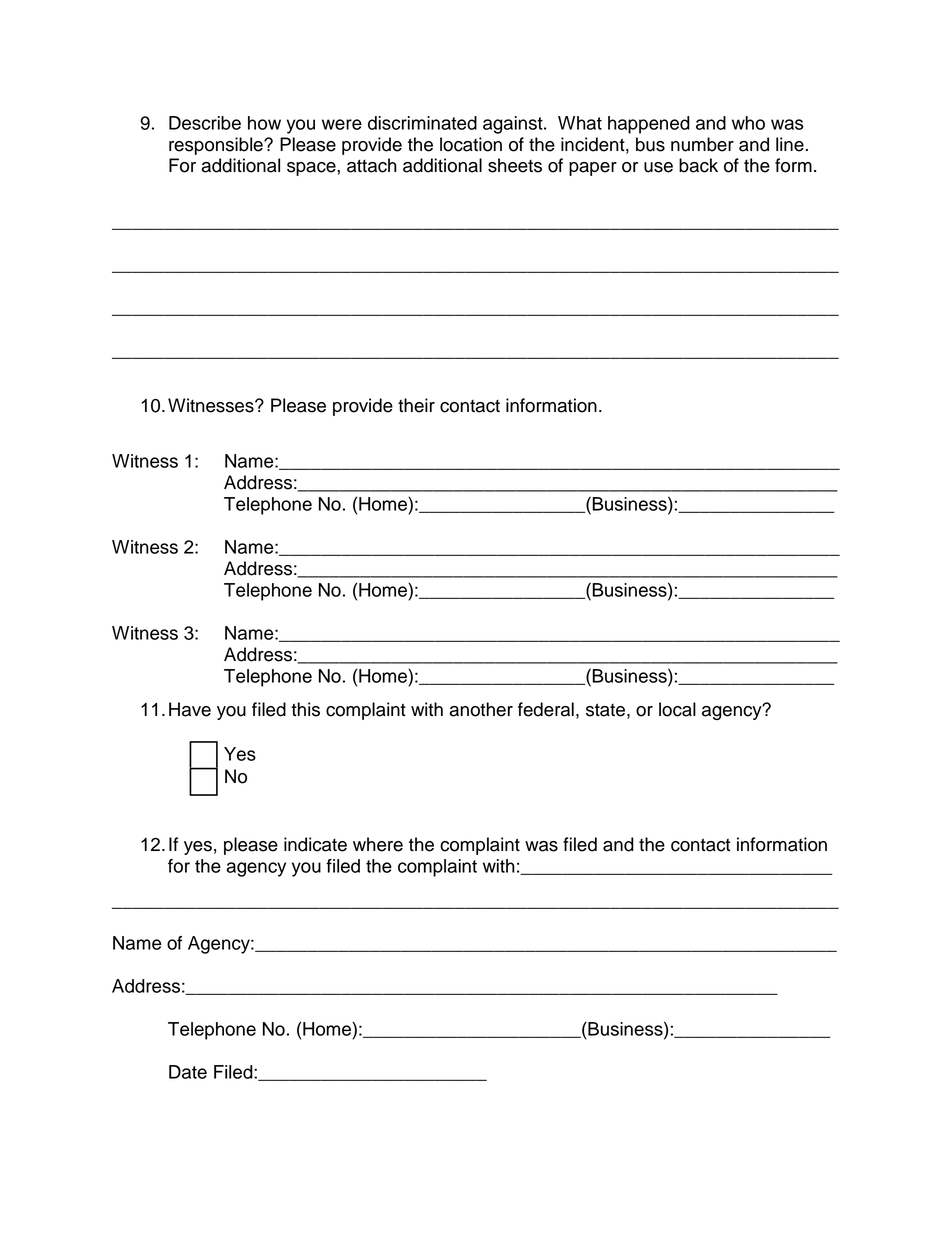 This screenshot has height=1233, width=952. I want to click on local, so click(677, 709).
